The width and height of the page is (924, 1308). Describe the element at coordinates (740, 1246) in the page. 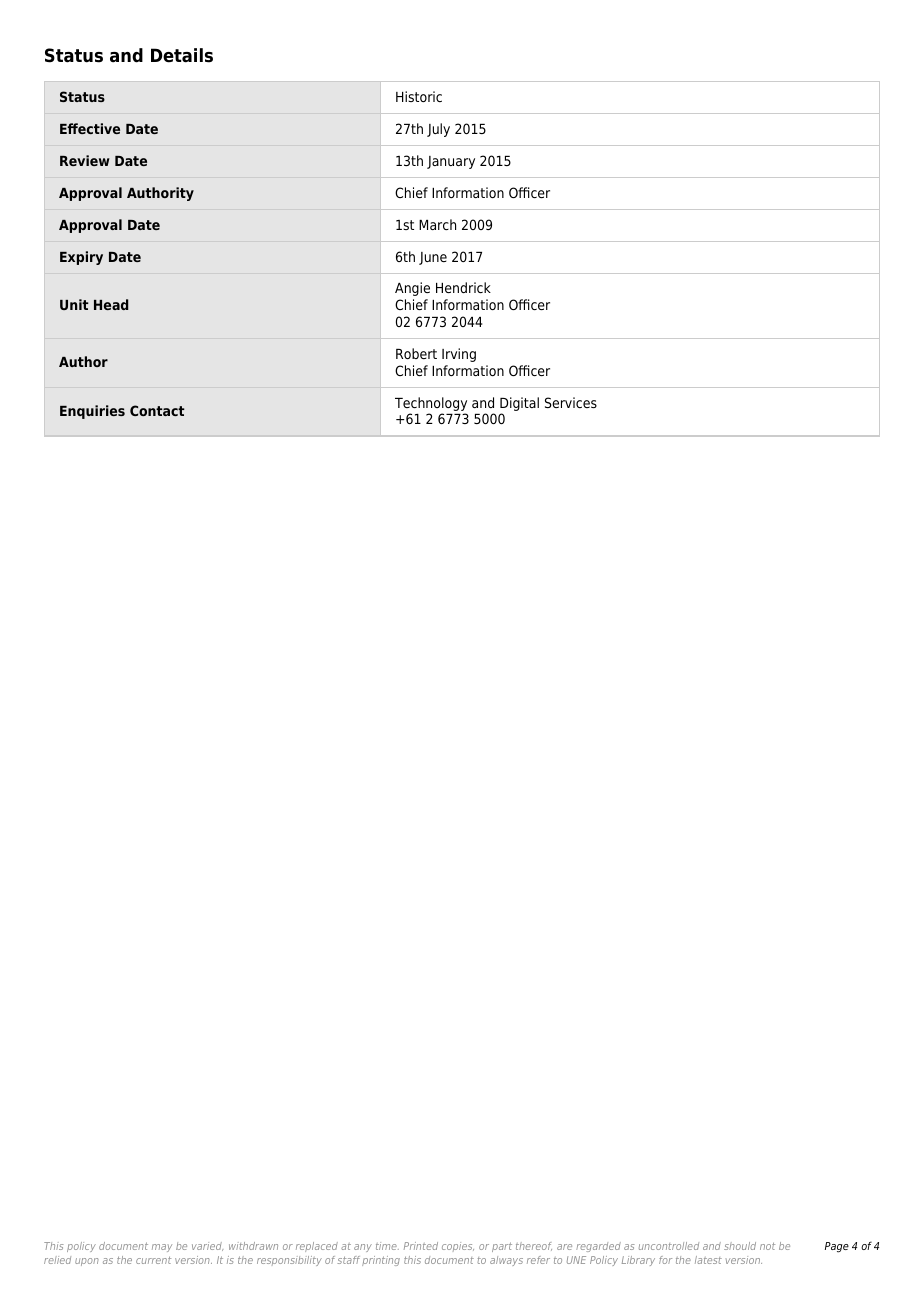

I see `should` at that location.
